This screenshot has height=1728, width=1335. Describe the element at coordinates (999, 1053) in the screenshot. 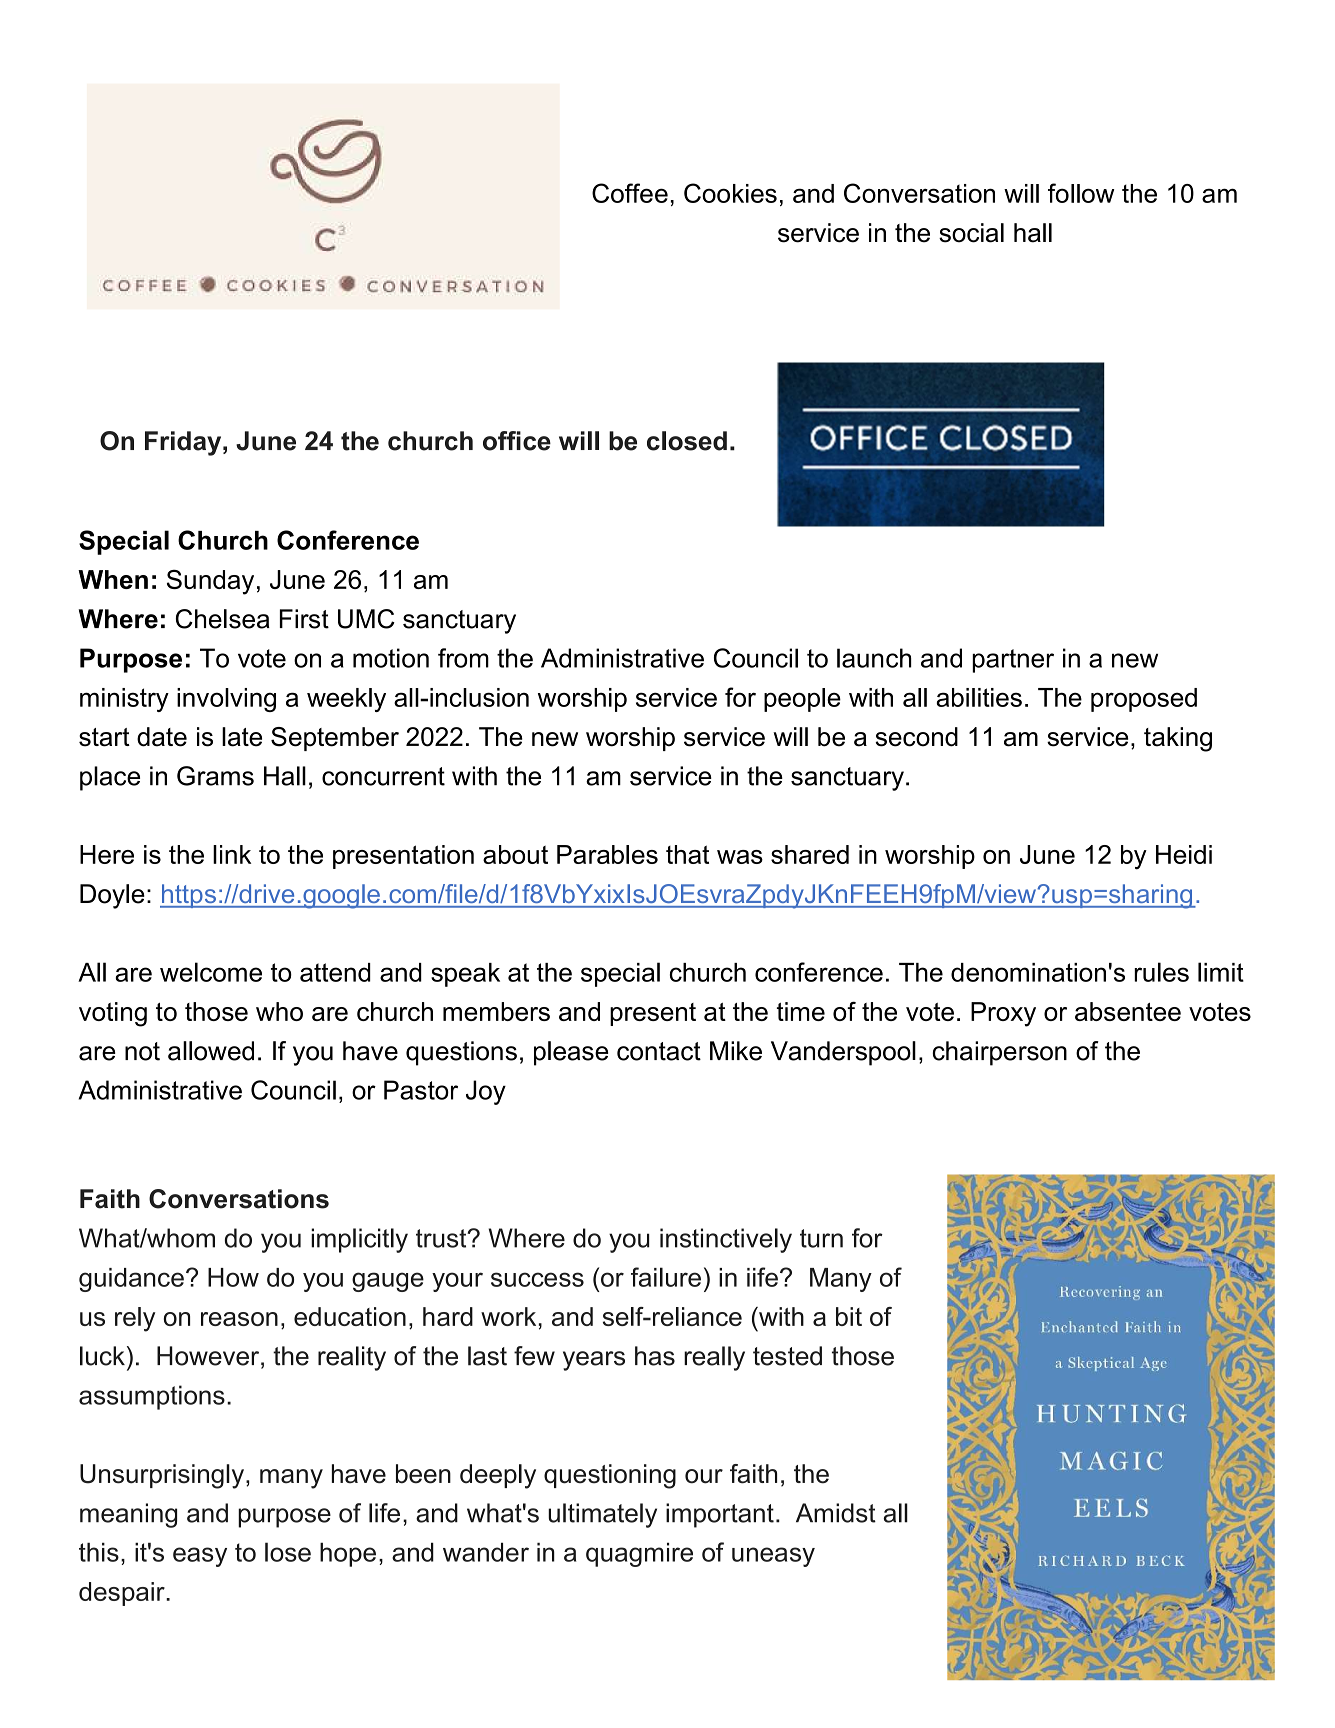

I see `chairperson` at that location.
